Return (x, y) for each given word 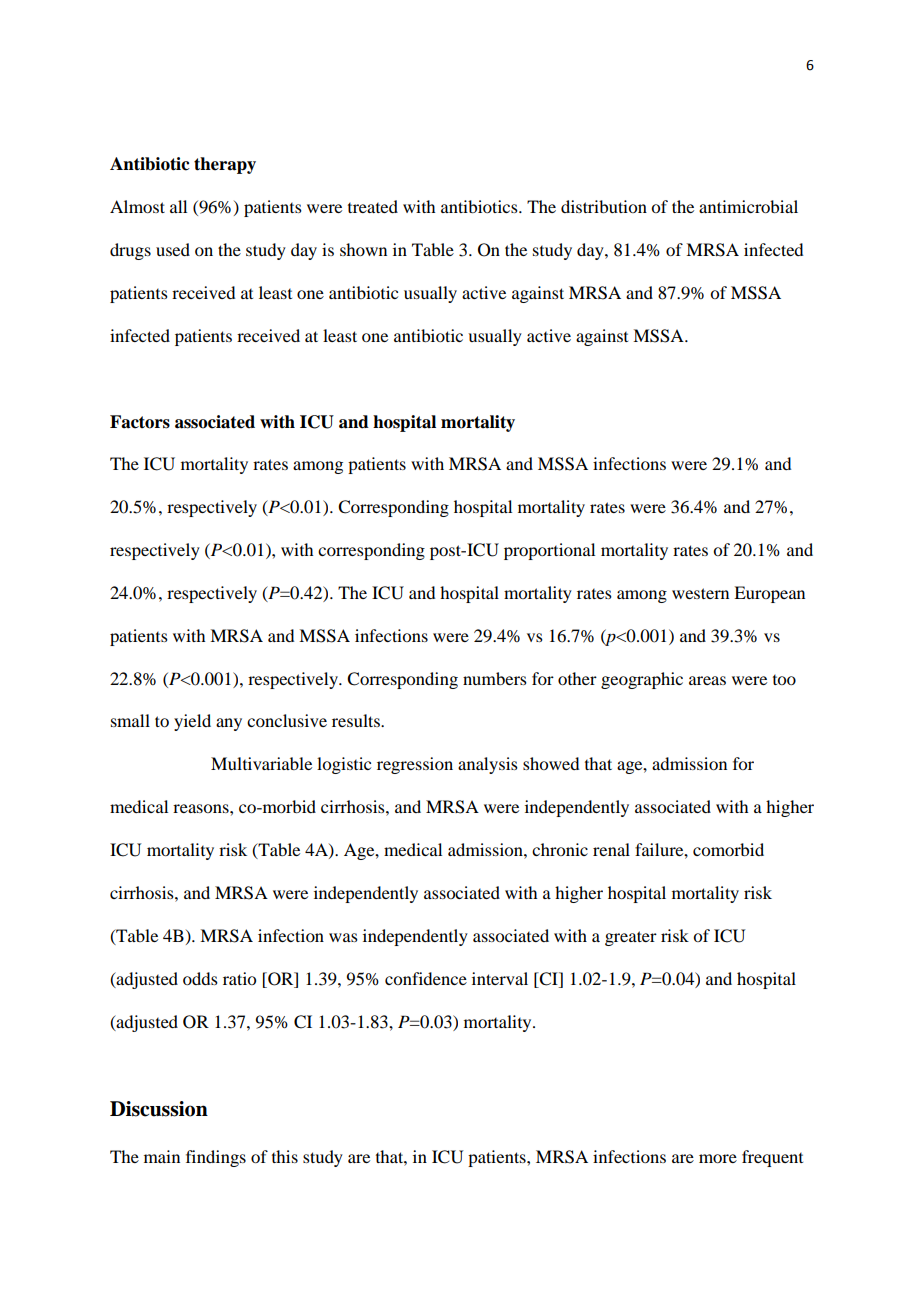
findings (216, 1158)
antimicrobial (748, 206)
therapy (225, 165)
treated (373, 206)
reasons (202, 808)
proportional (549, 551)
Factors (140, 422)
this (285, 1156)
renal (611, 849)
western (700, 593)
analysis (488, 765)
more (718, 1158)
